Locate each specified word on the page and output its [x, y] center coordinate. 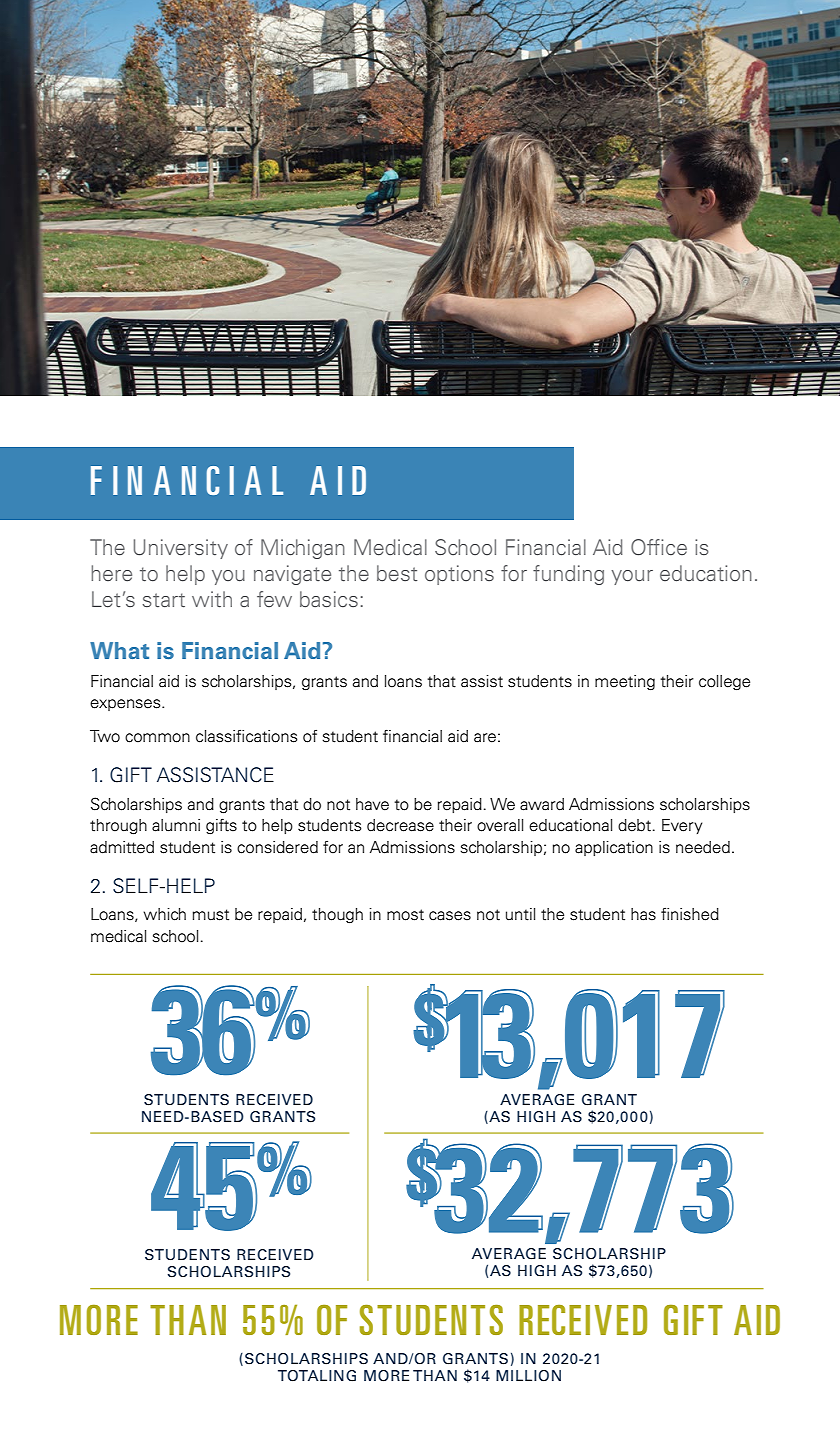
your [632, 577]
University [181, 549]
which [164, 914]
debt [634, 825]
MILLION [528, 1376]
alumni [176, 825]
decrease [400, 825]
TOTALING [317, 1376]
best [397, 573]
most [405, 915]
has [643, 914]
